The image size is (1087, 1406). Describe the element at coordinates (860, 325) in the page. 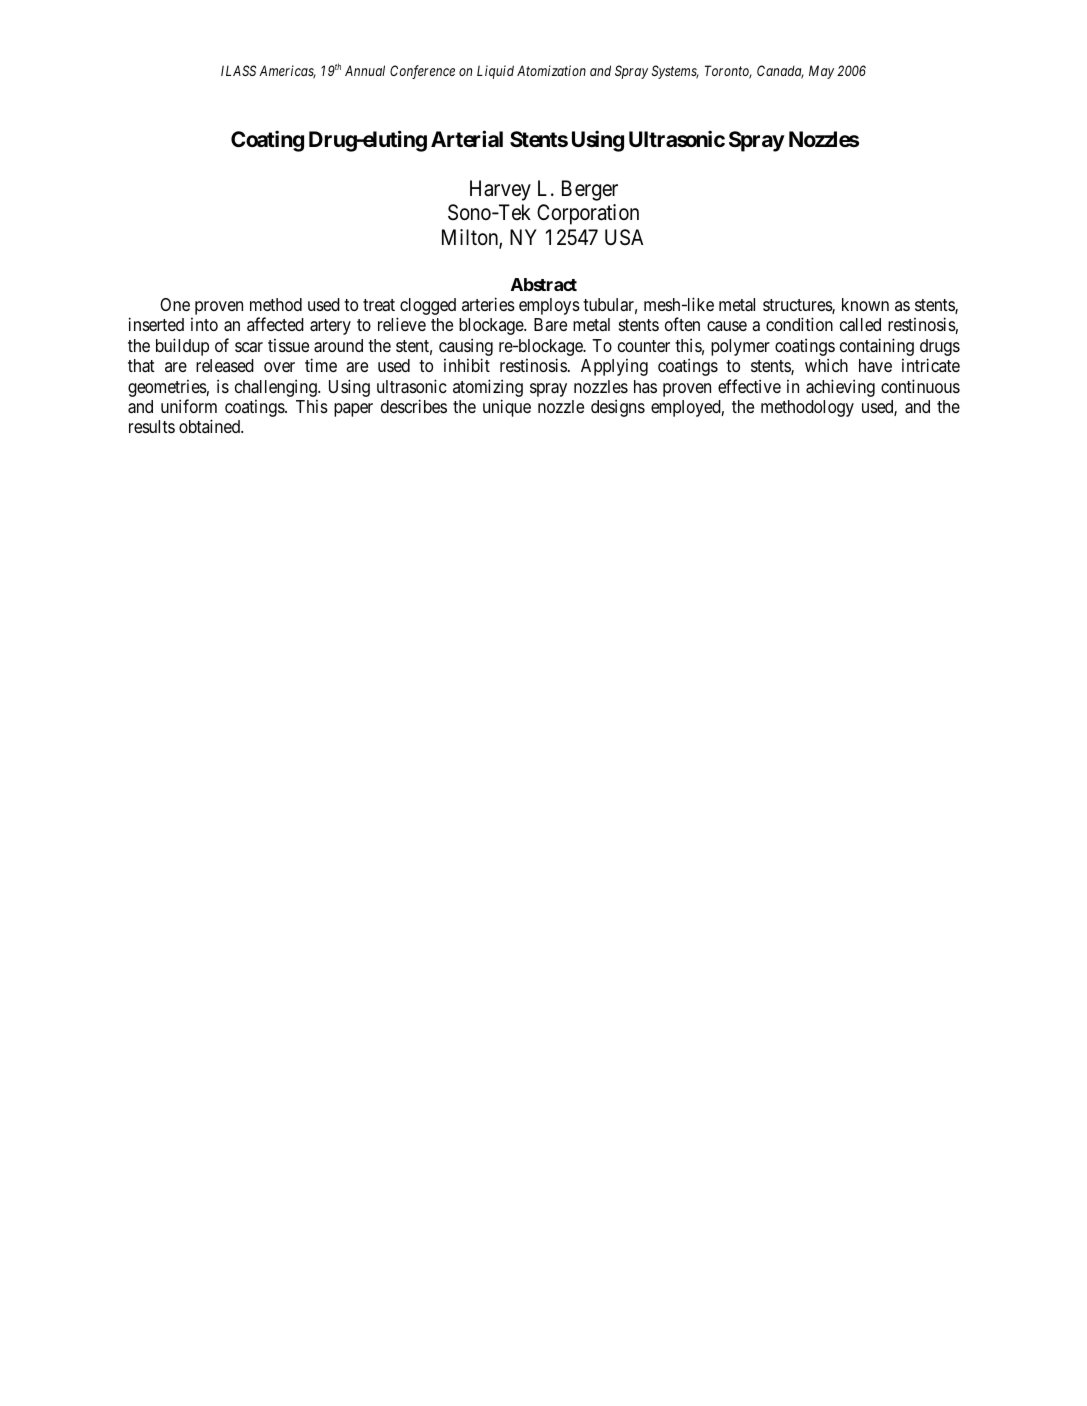

I see `called` at that location.
